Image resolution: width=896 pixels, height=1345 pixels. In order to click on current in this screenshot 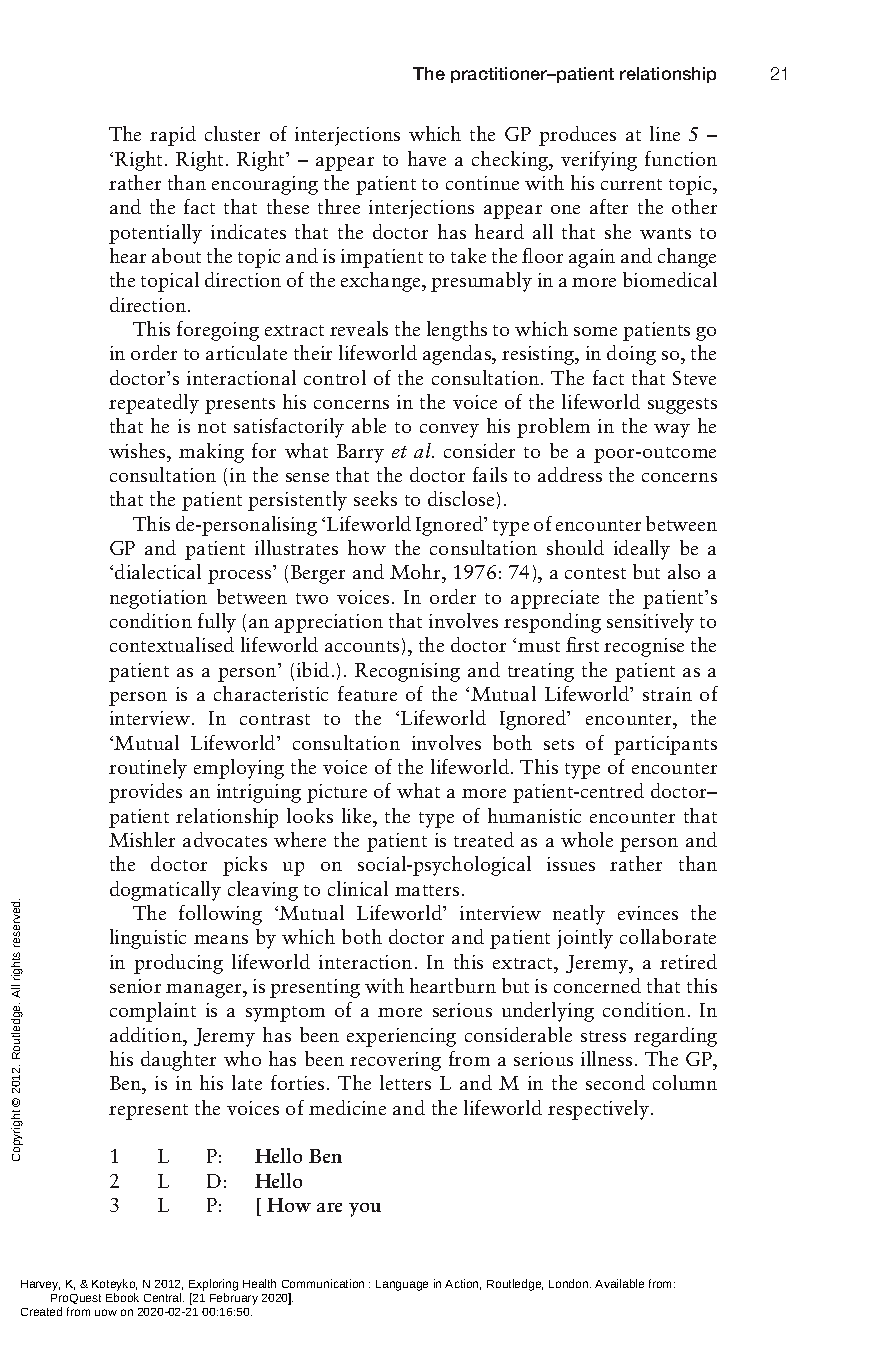, I will do `click(631, 184)`.
